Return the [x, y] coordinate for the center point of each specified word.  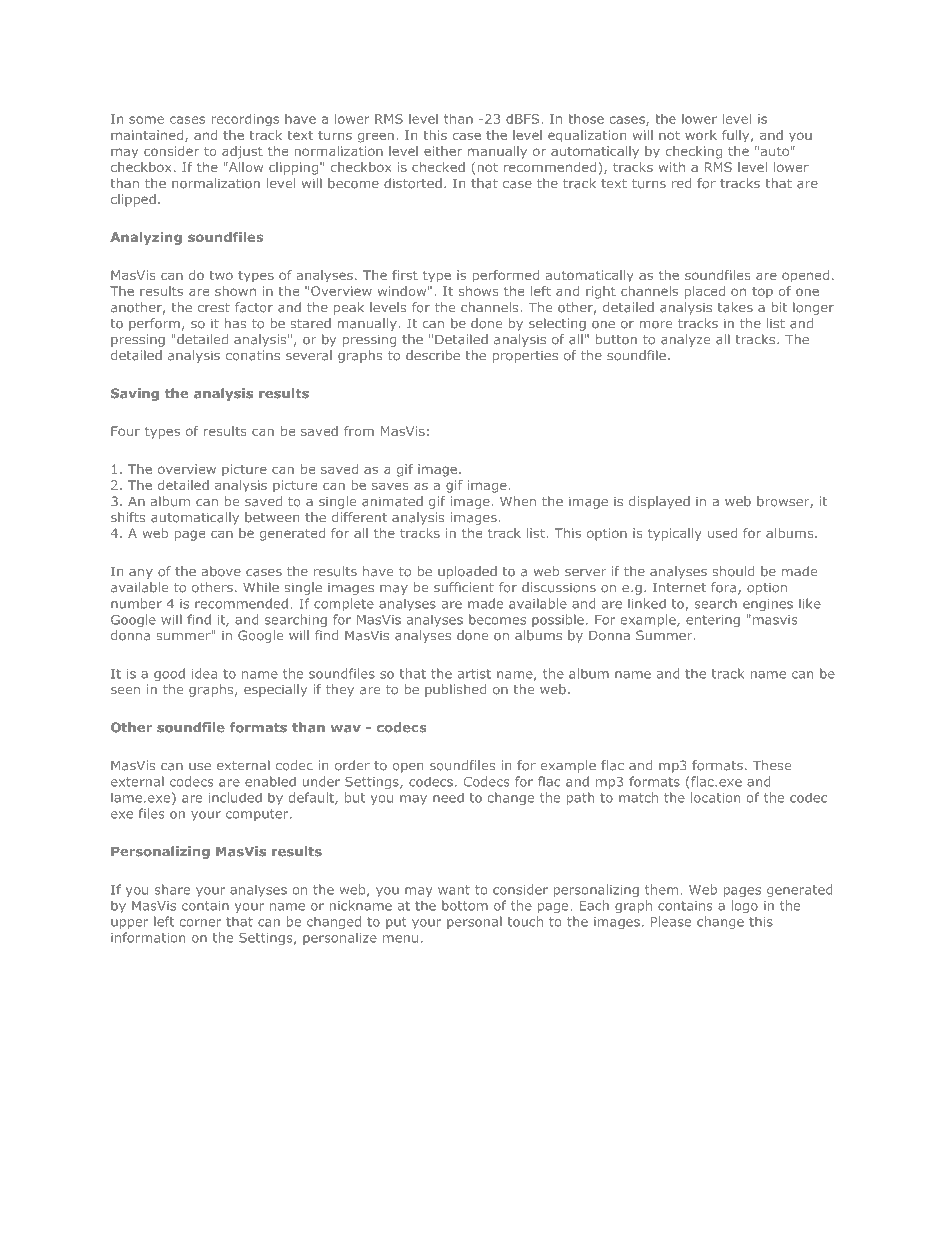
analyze [685, 340]
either [443, 151]
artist [474, 674]
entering [713, 621]
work [701, 135]
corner [200, 923]
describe [433, 355]
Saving [135, 394]
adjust [242, 152]
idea [204, 673]
